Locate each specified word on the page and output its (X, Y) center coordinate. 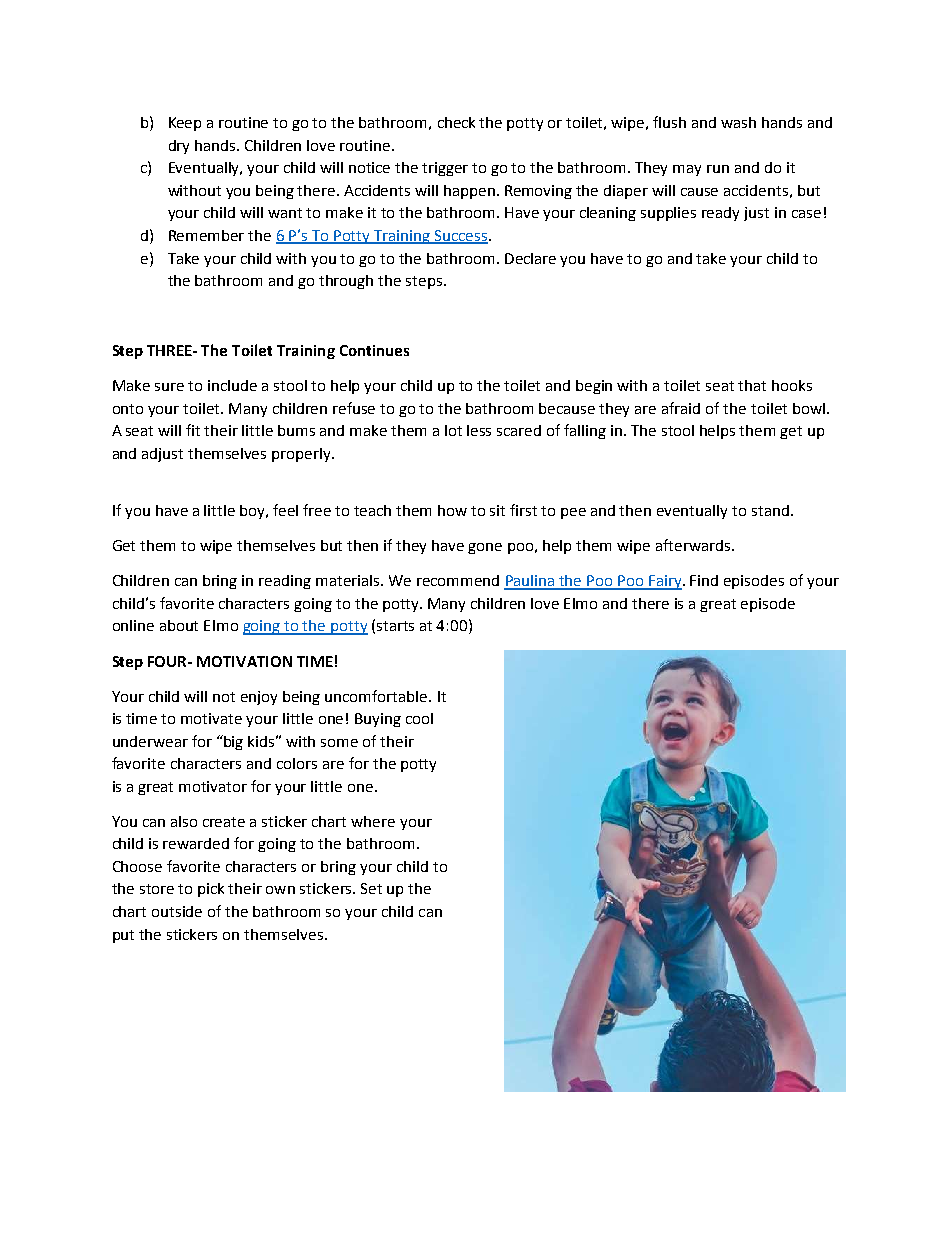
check (456, 122)
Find (704, 580)
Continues (374, 350)
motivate (211, 718)
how (452, 510)
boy (254, 512)
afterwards (694, 545)
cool (419, 718)
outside (177, 911)
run (718, 169)
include (232, 385)
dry (179, 147)
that (752, 385)
